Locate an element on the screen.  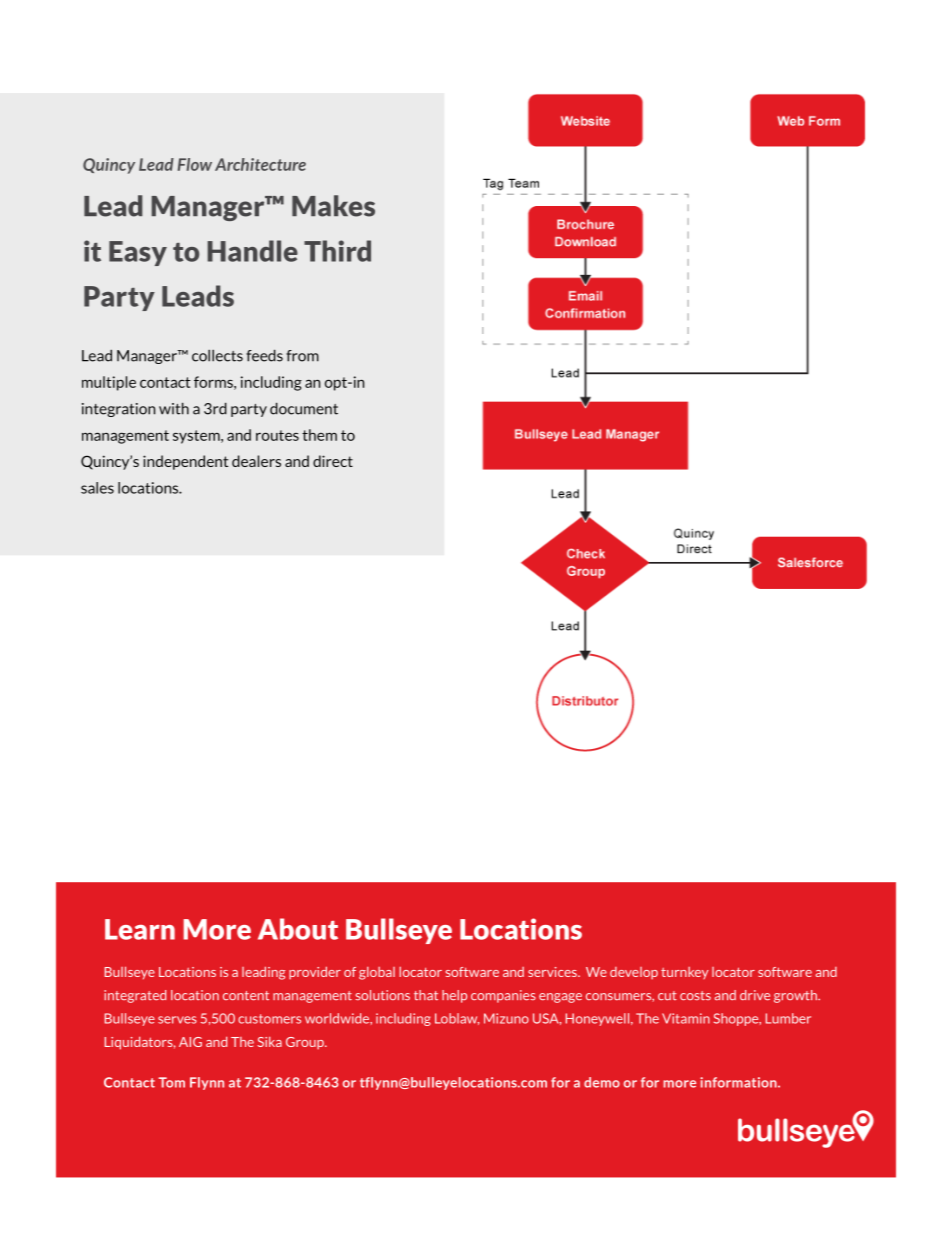
Third is located at coordinates (337, 251).
